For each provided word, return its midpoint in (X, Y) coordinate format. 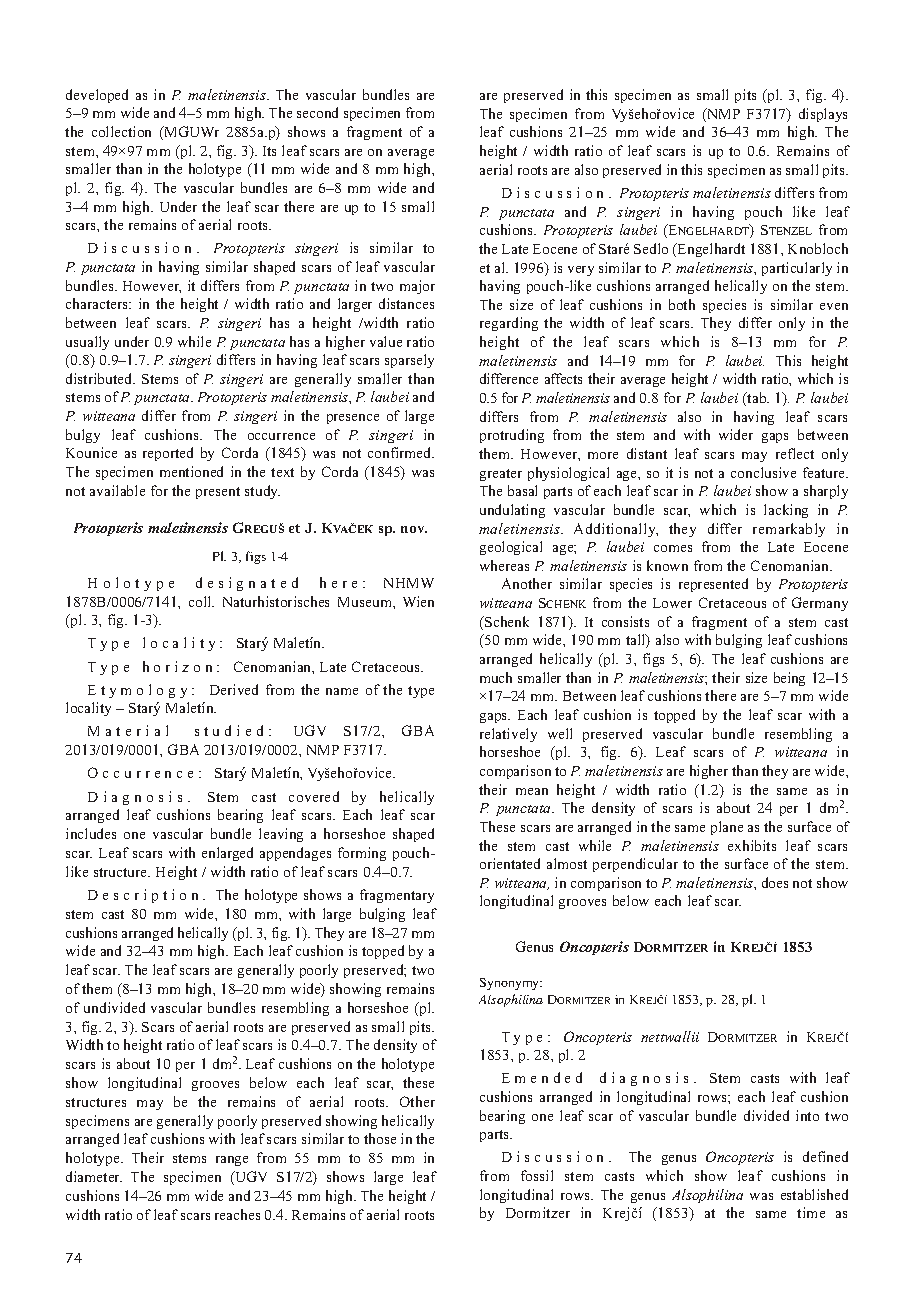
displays (823, 115)
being (789, 679)
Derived (234, 689)
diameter (94, 1176)
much (496, 677)
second (317, 112)
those (380, 1138)
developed (97, 96)
